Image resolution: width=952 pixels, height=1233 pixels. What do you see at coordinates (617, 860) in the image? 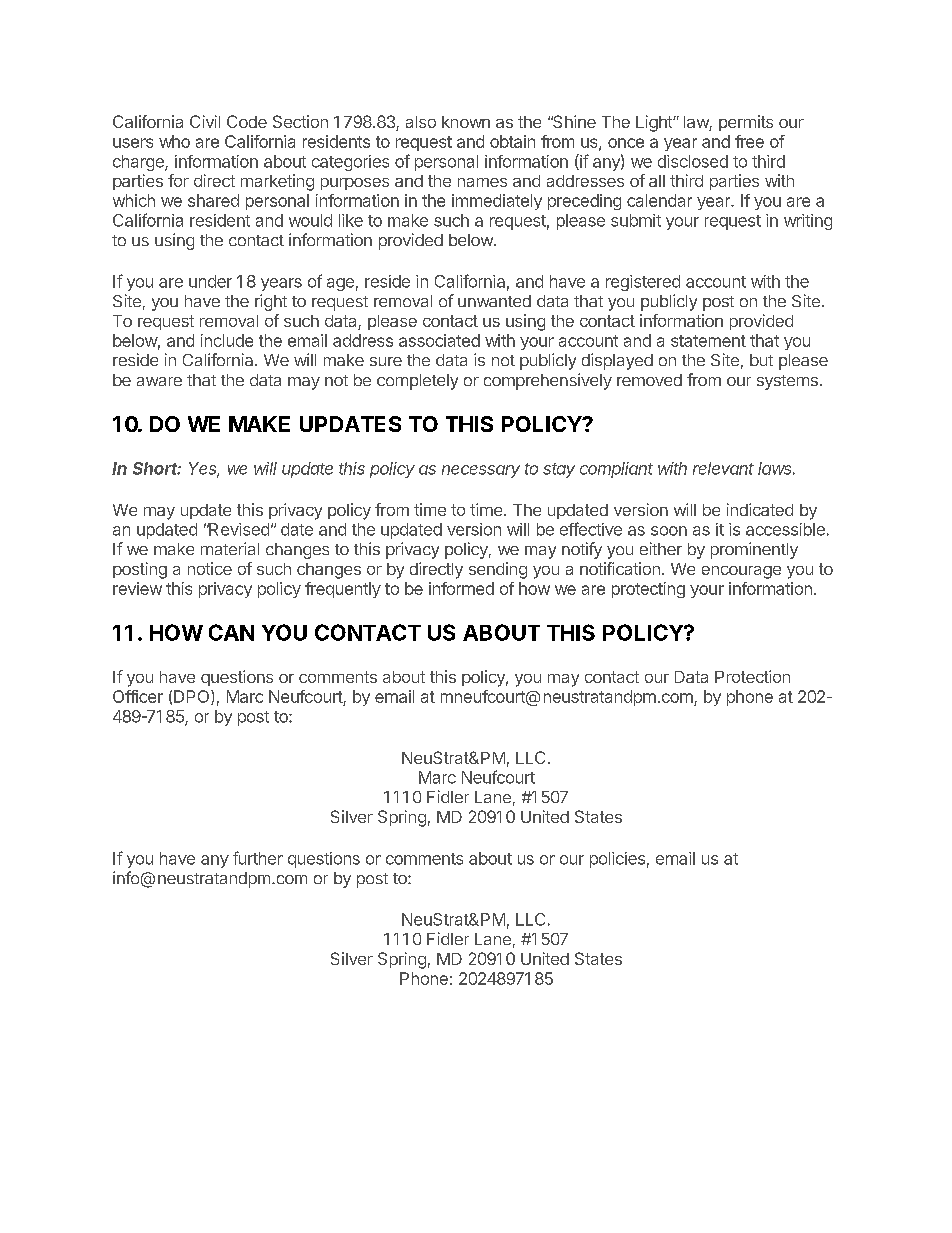
I see `policies` at bounding box center [617, 860].
